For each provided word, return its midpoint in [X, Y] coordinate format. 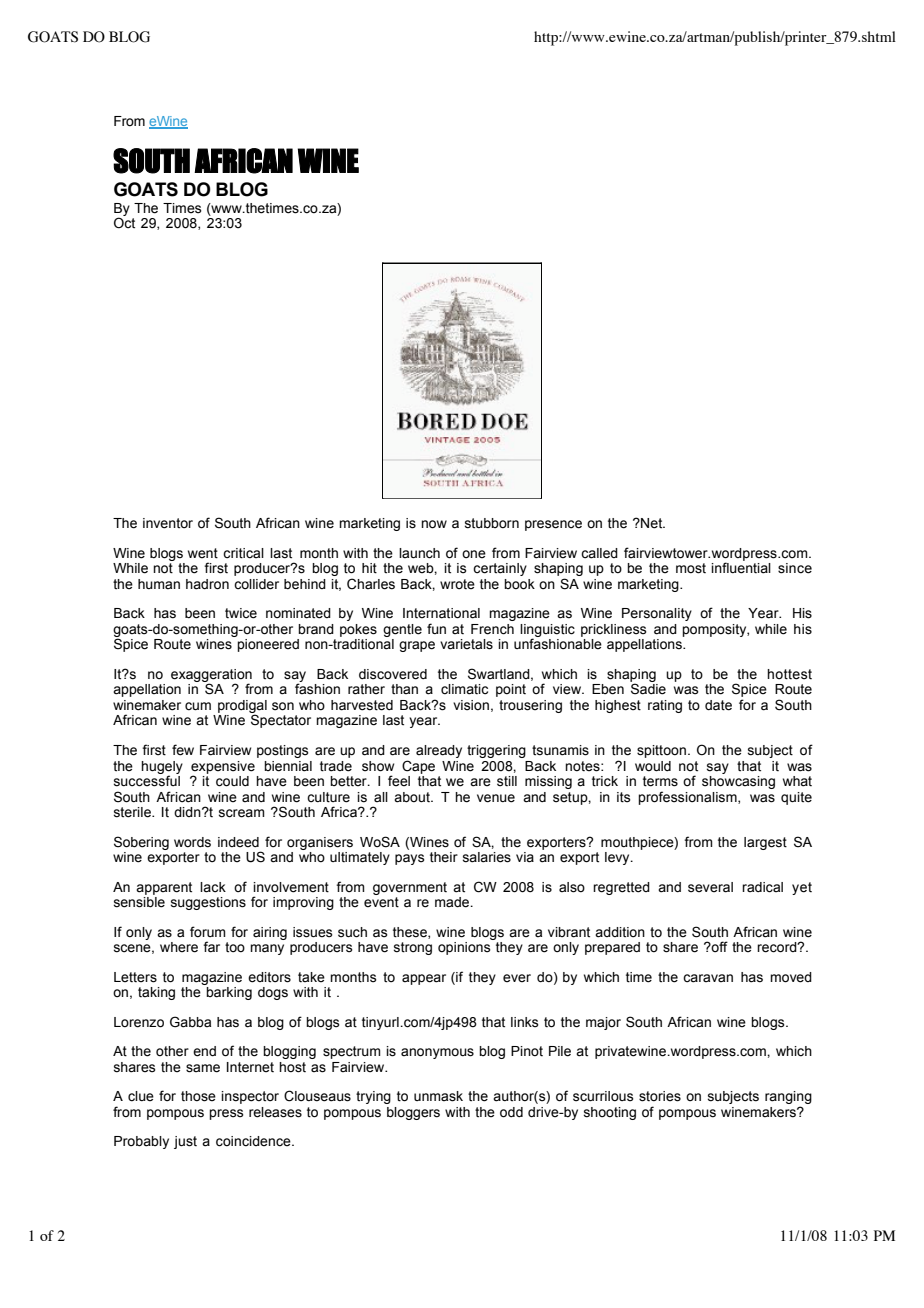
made [453, 902]
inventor [168, 523]
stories [660, 1096]
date [718, 705]
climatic [464, 689]
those [198, 1096]
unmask [438, 1096]
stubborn [492, 523]
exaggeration [211, 676]
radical [762, 887]
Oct [124, 223]
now [434, 524]
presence [553, 525]
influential [741, 568]
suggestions [208, 903]
